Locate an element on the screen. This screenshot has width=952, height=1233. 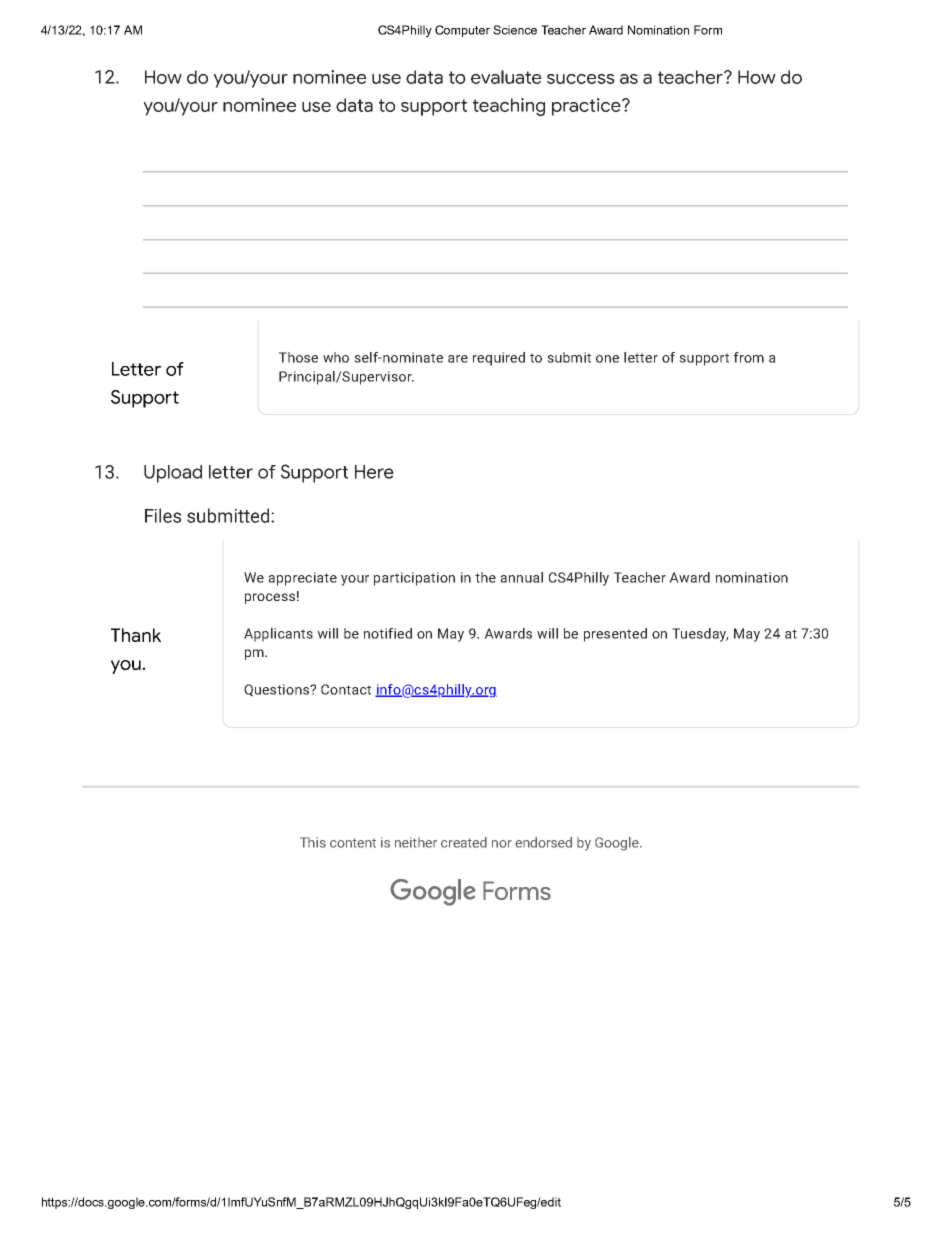
practice is located at coordinates (587, 107).
